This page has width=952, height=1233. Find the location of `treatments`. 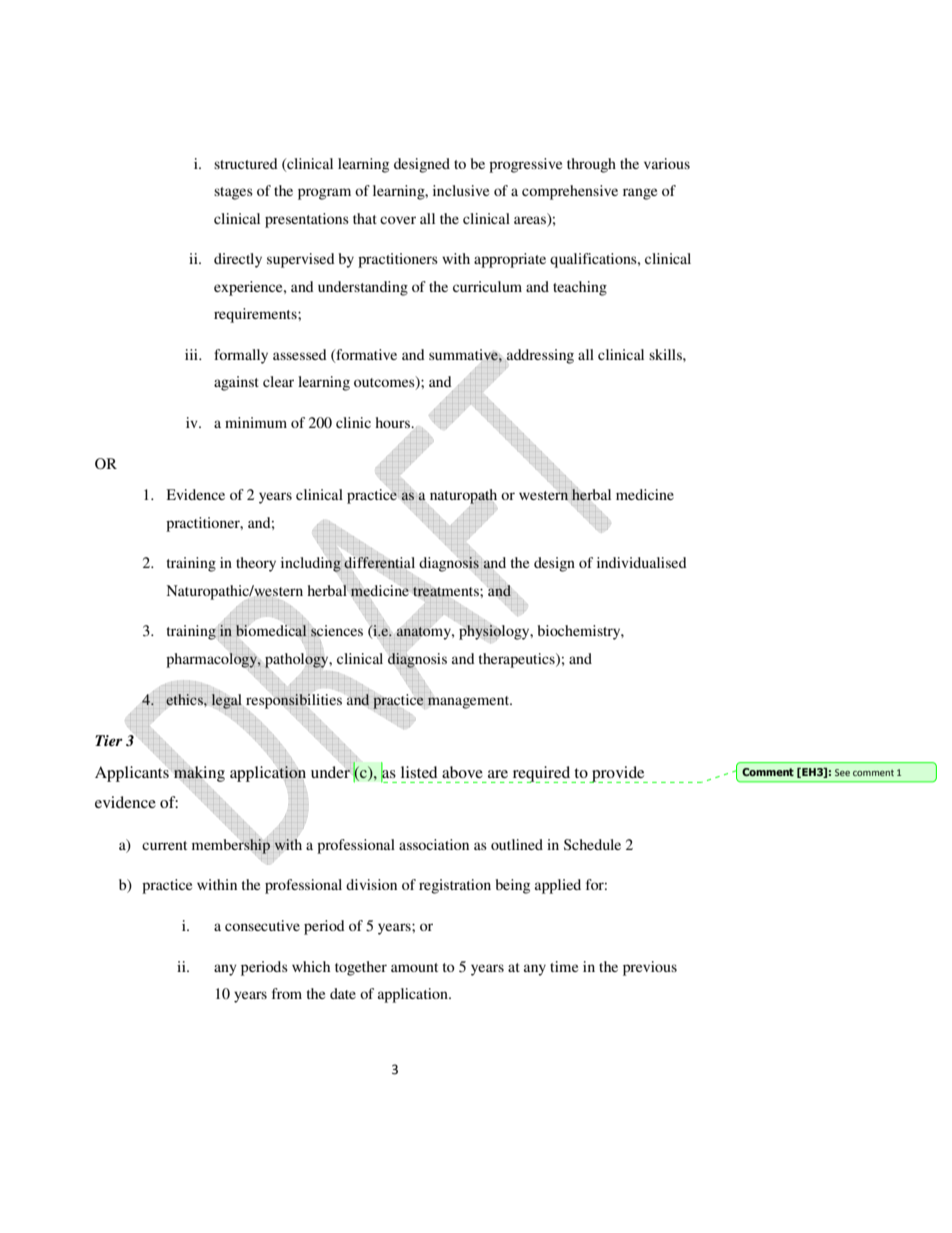

treatments is located at coordinates (446, 590).
